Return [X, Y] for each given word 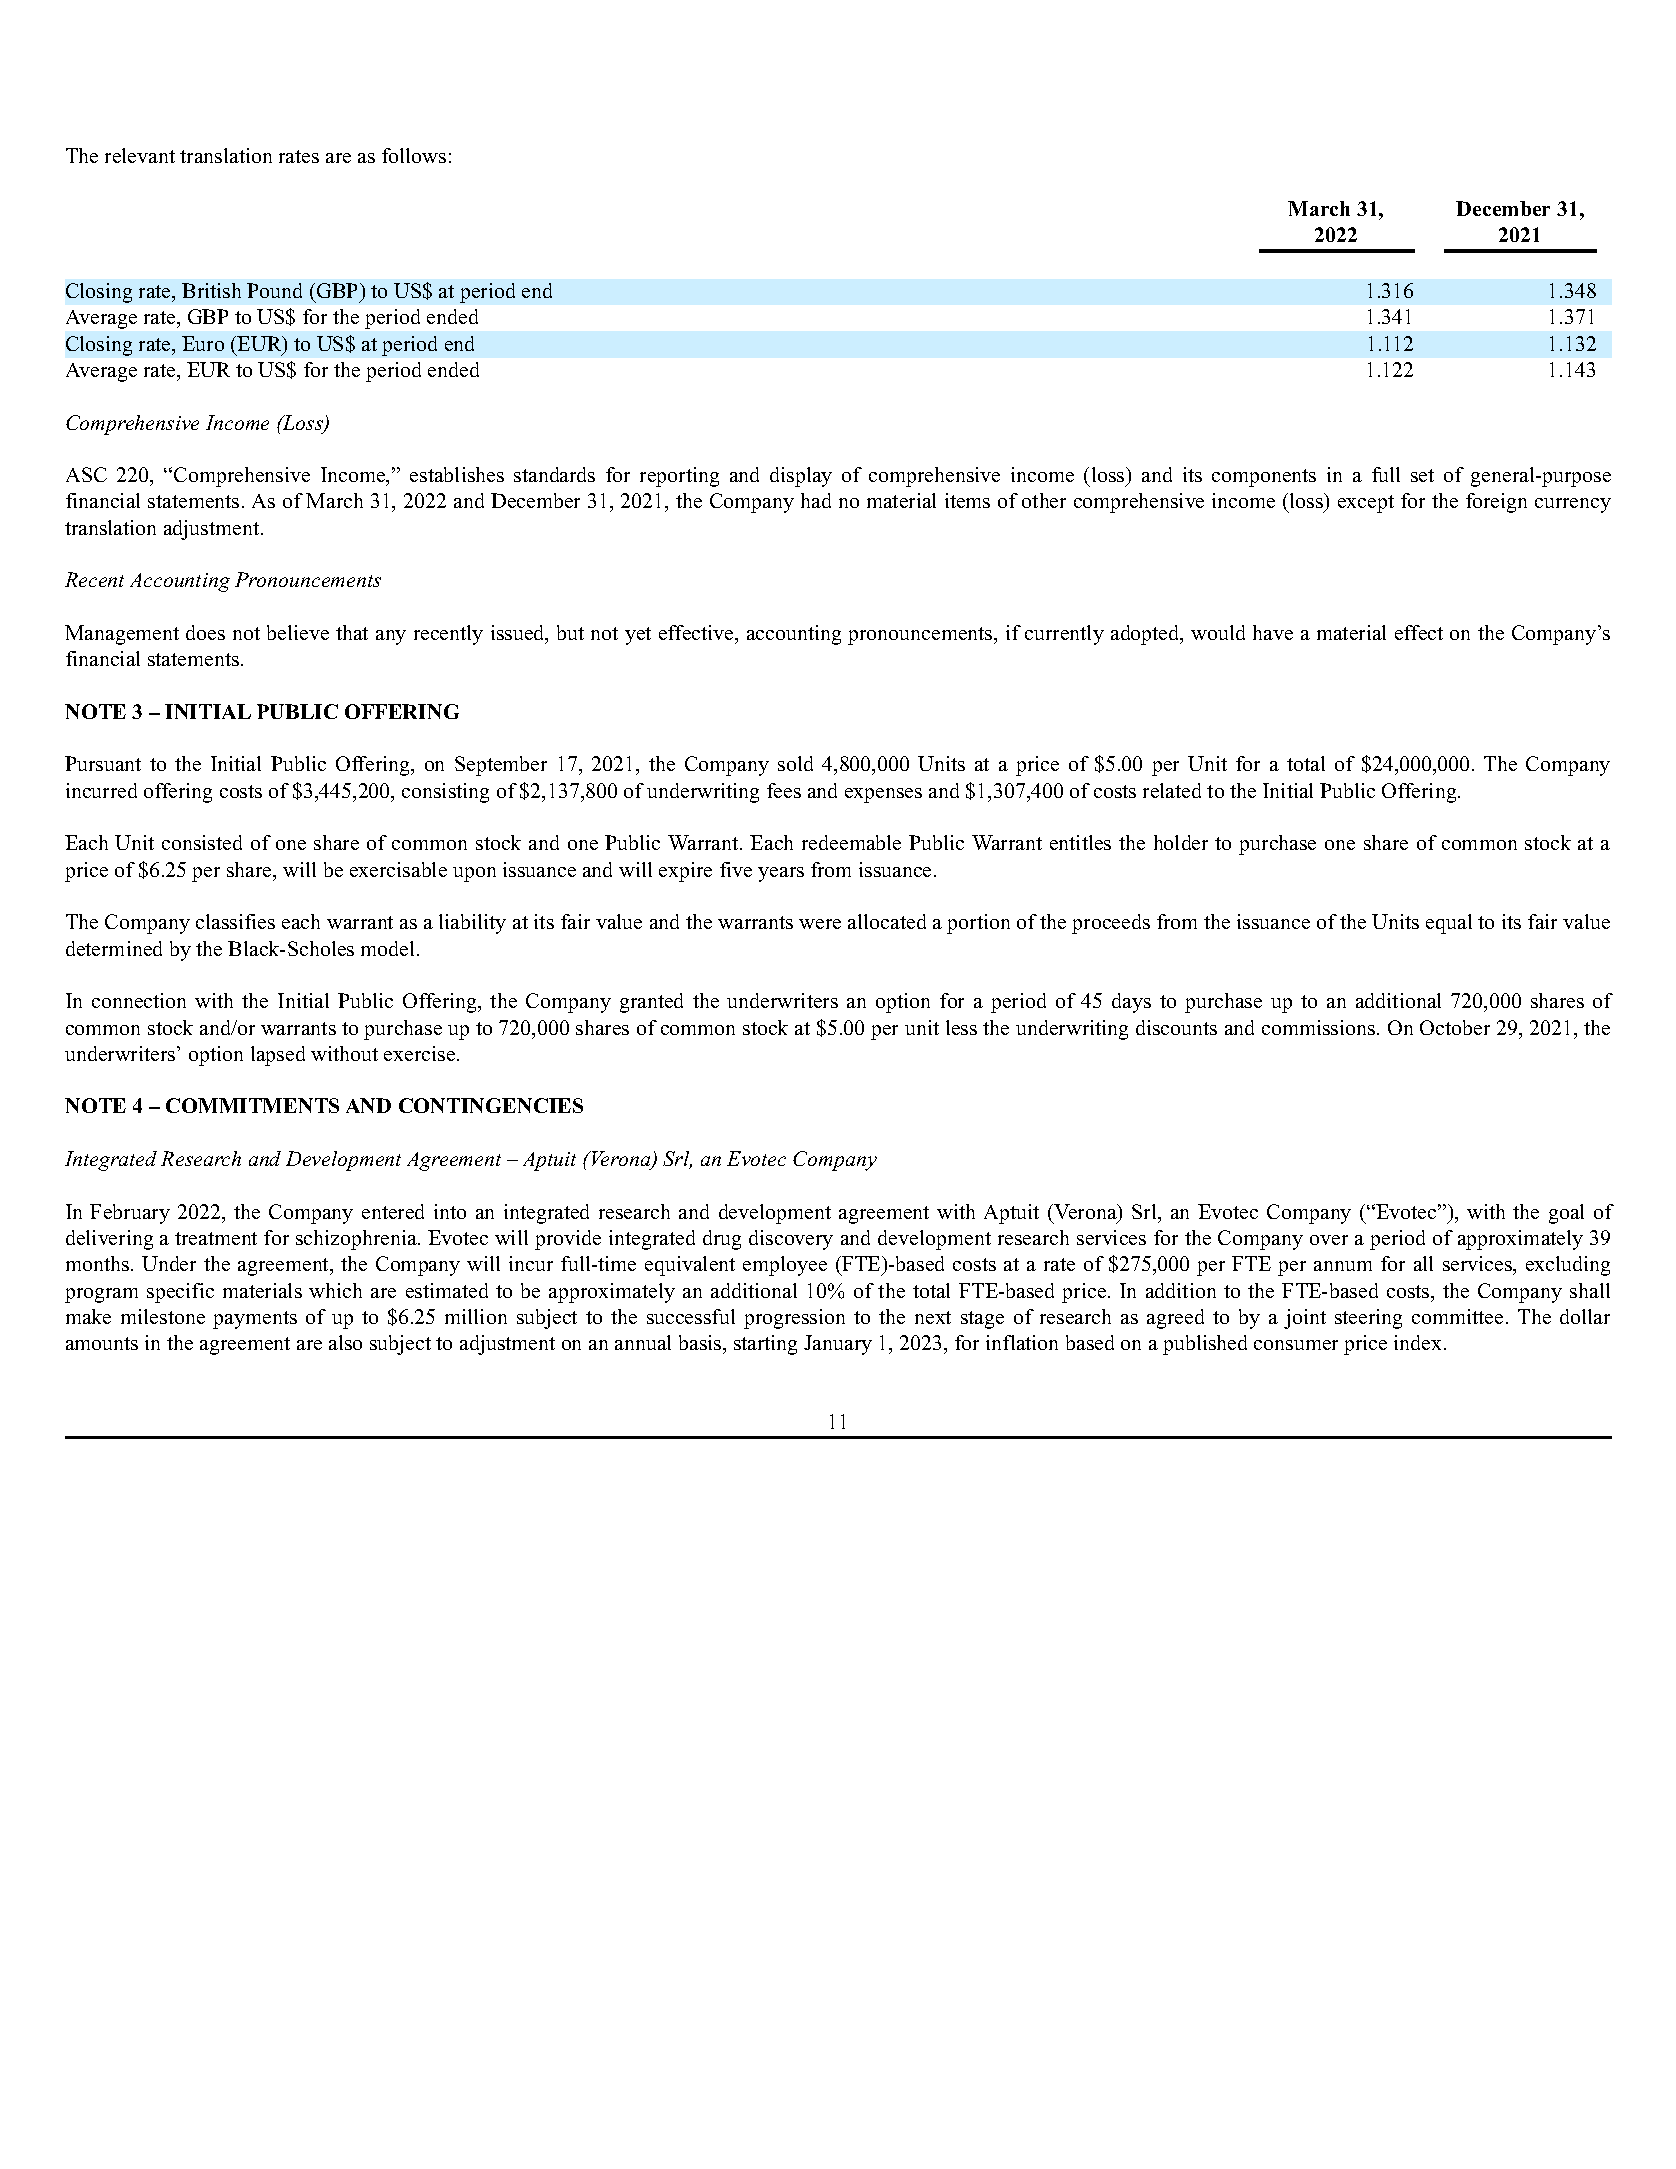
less [961, 1027]
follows [414, 155]
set [1422, 475]
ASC [86, 474]
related [1172, 790]
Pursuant [103, 763]
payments [255, 1320]
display [801, 477]
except [1366, 504]
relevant [140, 155]
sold [795, 763]
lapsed [278, 1056]
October [1455, 1027]
